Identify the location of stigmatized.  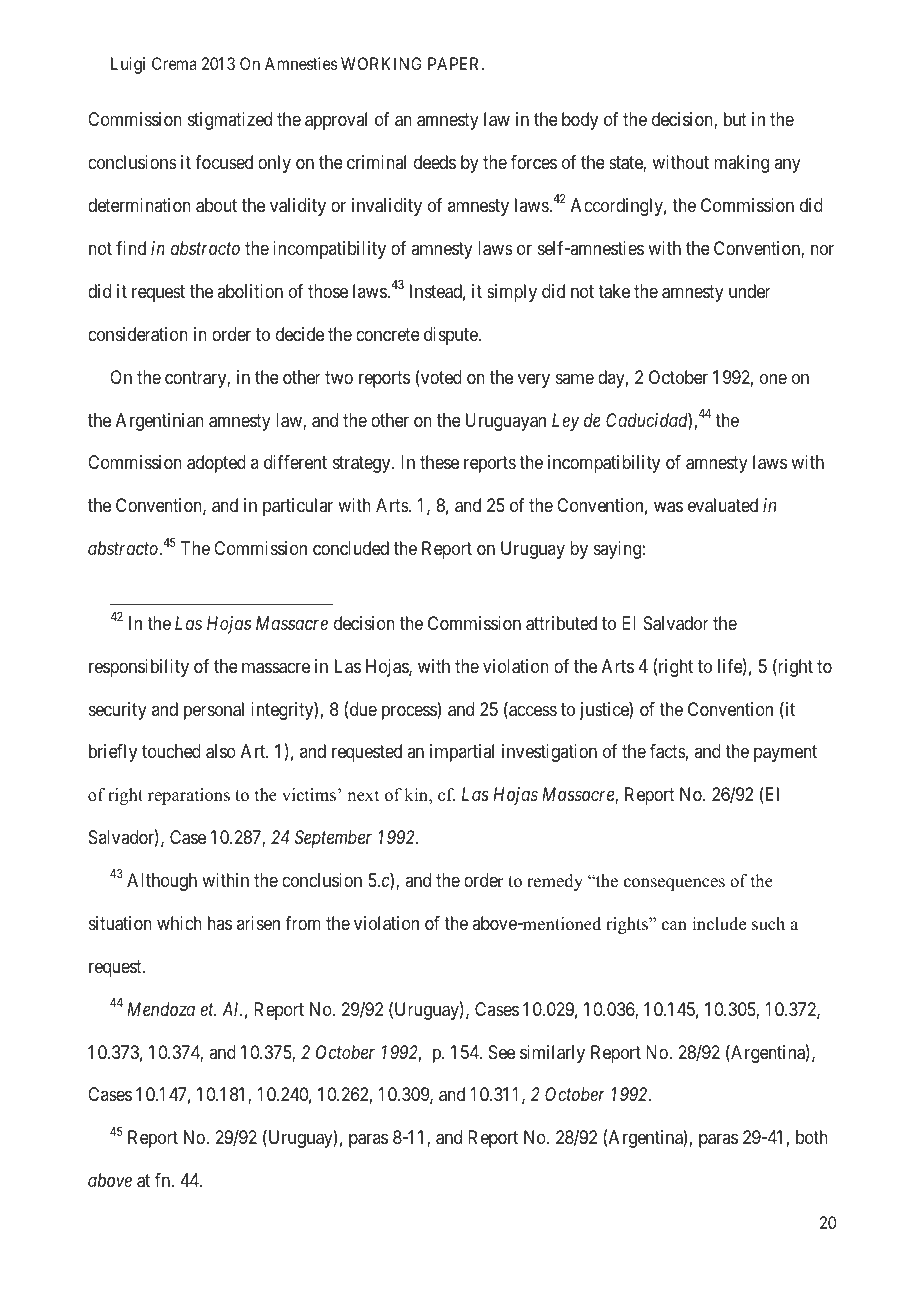
(230, 121).
